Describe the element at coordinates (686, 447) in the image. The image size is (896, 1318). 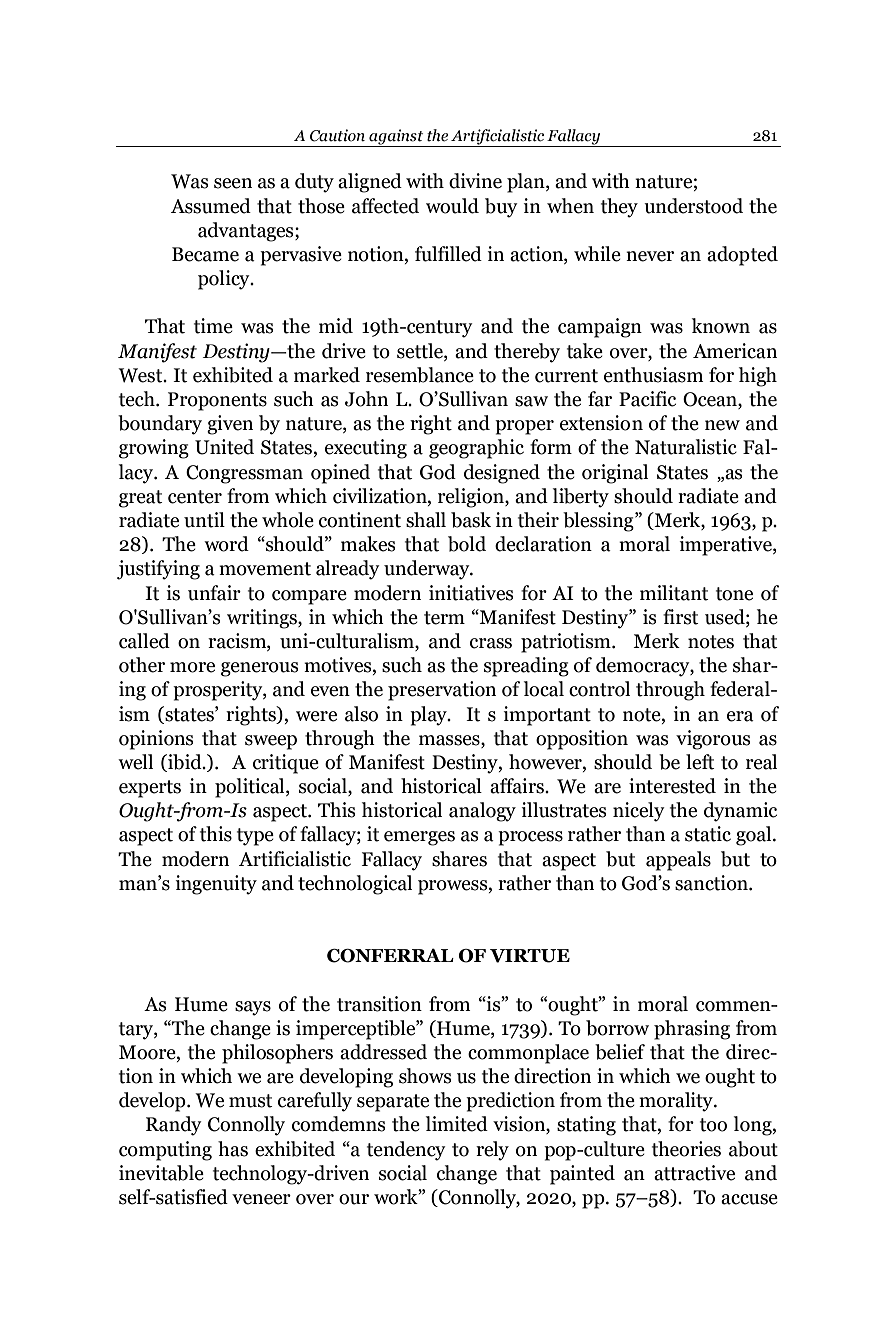
I see `Naturalistic` at that location.
